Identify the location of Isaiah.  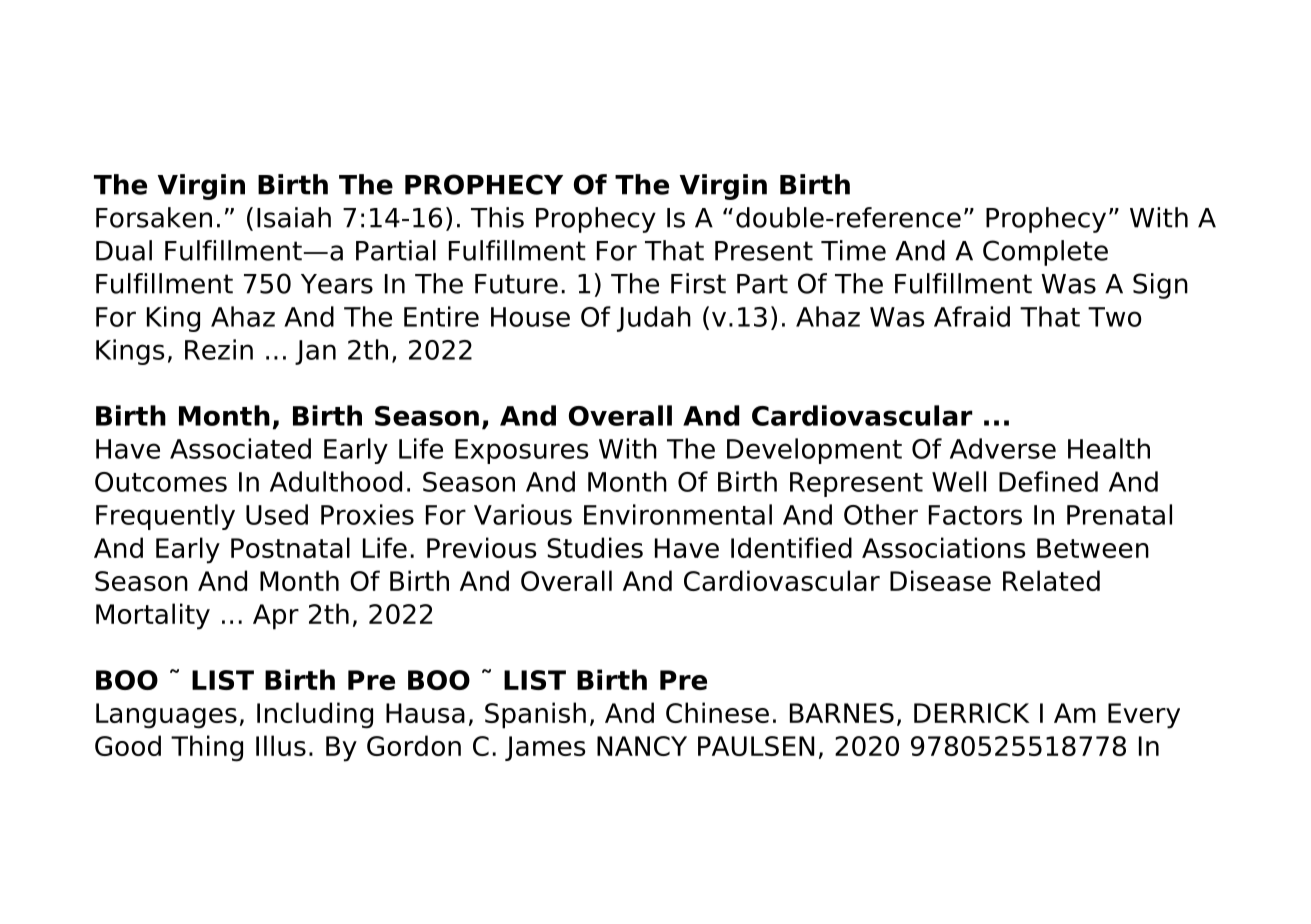
(294, 217).
